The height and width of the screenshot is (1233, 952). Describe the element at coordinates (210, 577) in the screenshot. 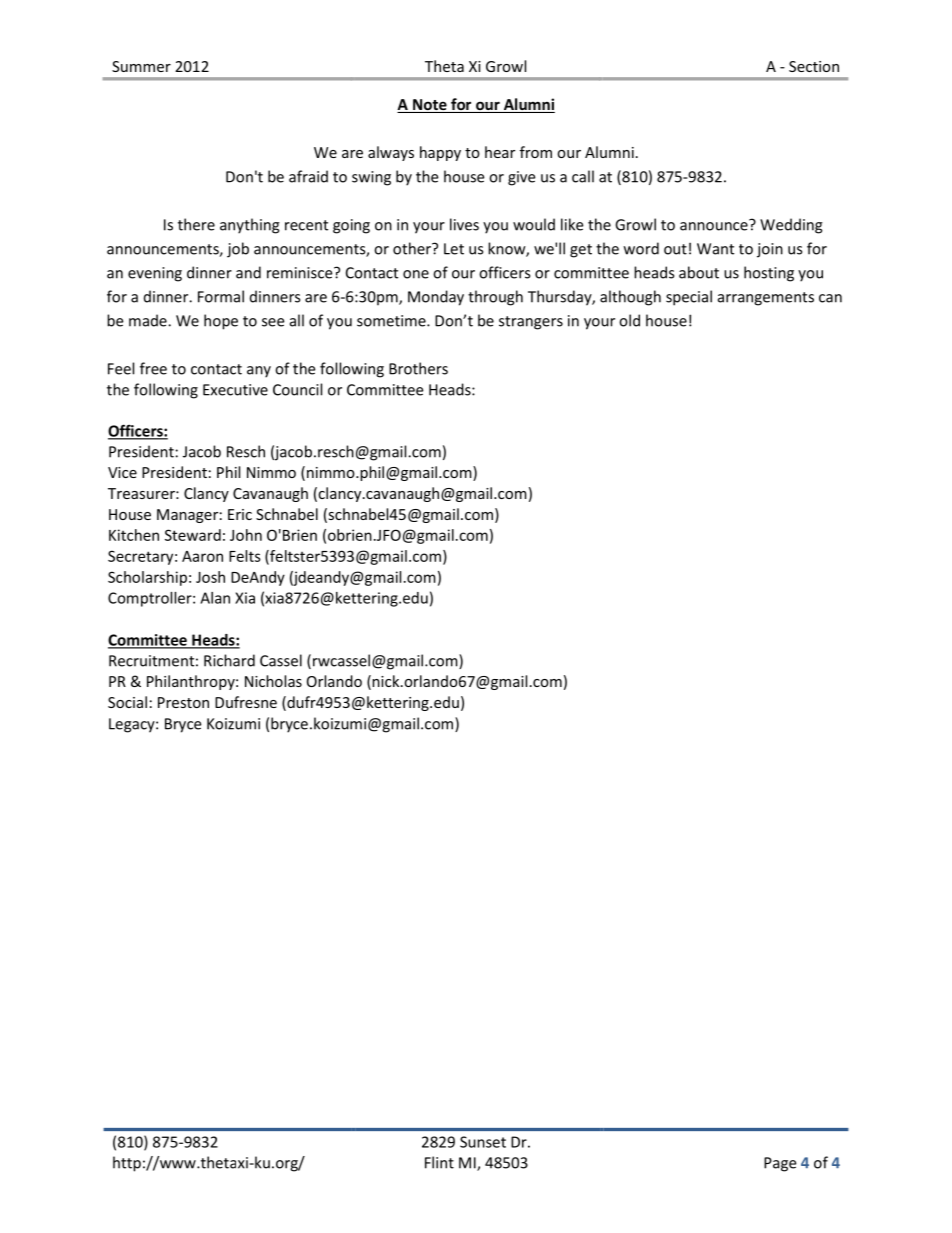

I see `Josh` at that location.
